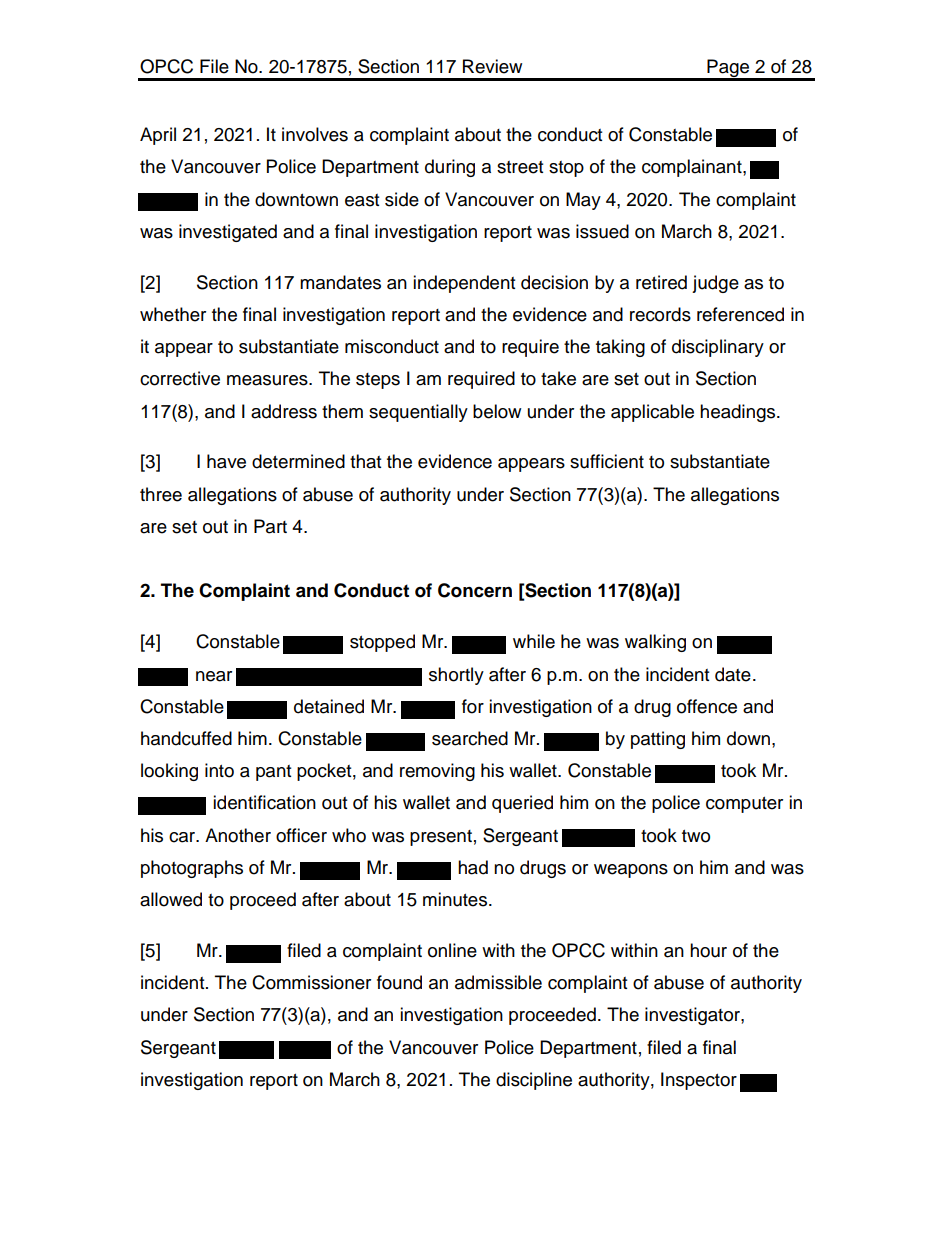 Image resolution: width=952 pixels, height=1233 pixels. I want to click on Review, so click(492, 66).
